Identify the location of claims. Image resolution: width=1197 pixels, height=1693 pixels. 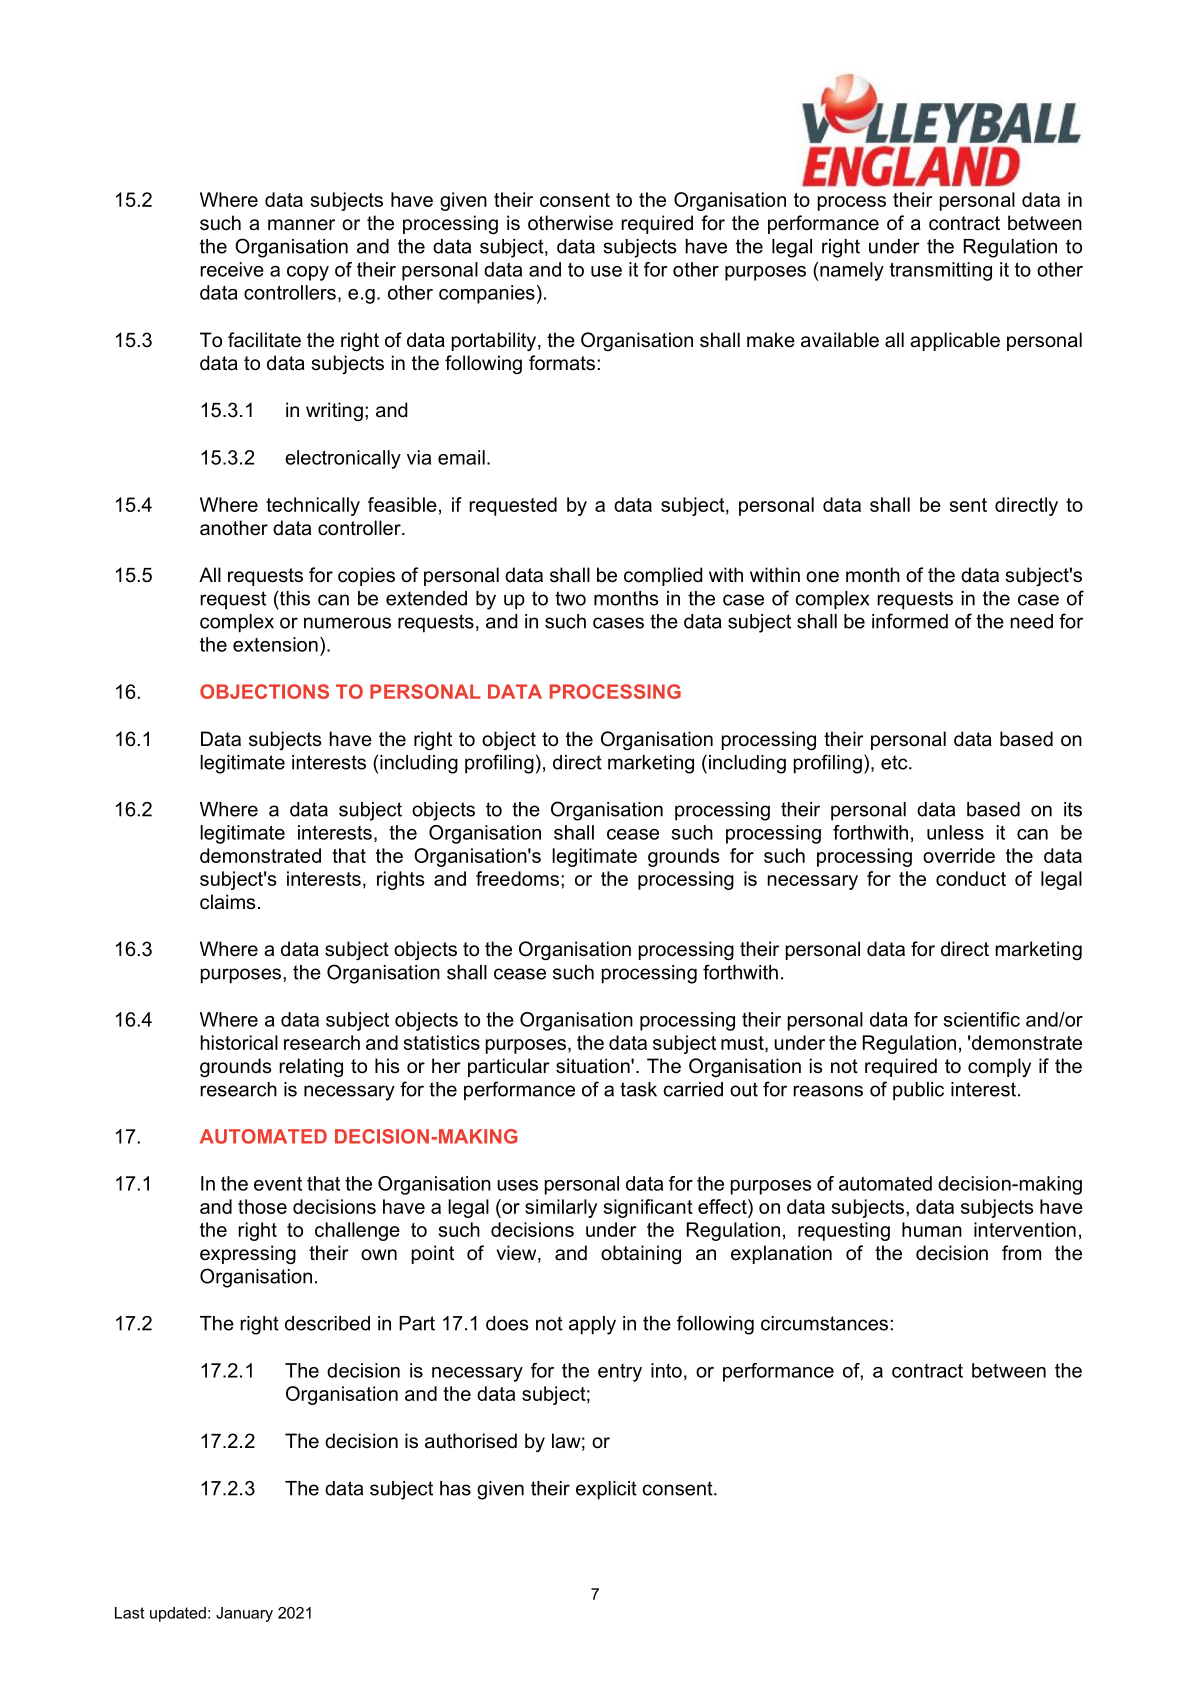
(227, 902).
